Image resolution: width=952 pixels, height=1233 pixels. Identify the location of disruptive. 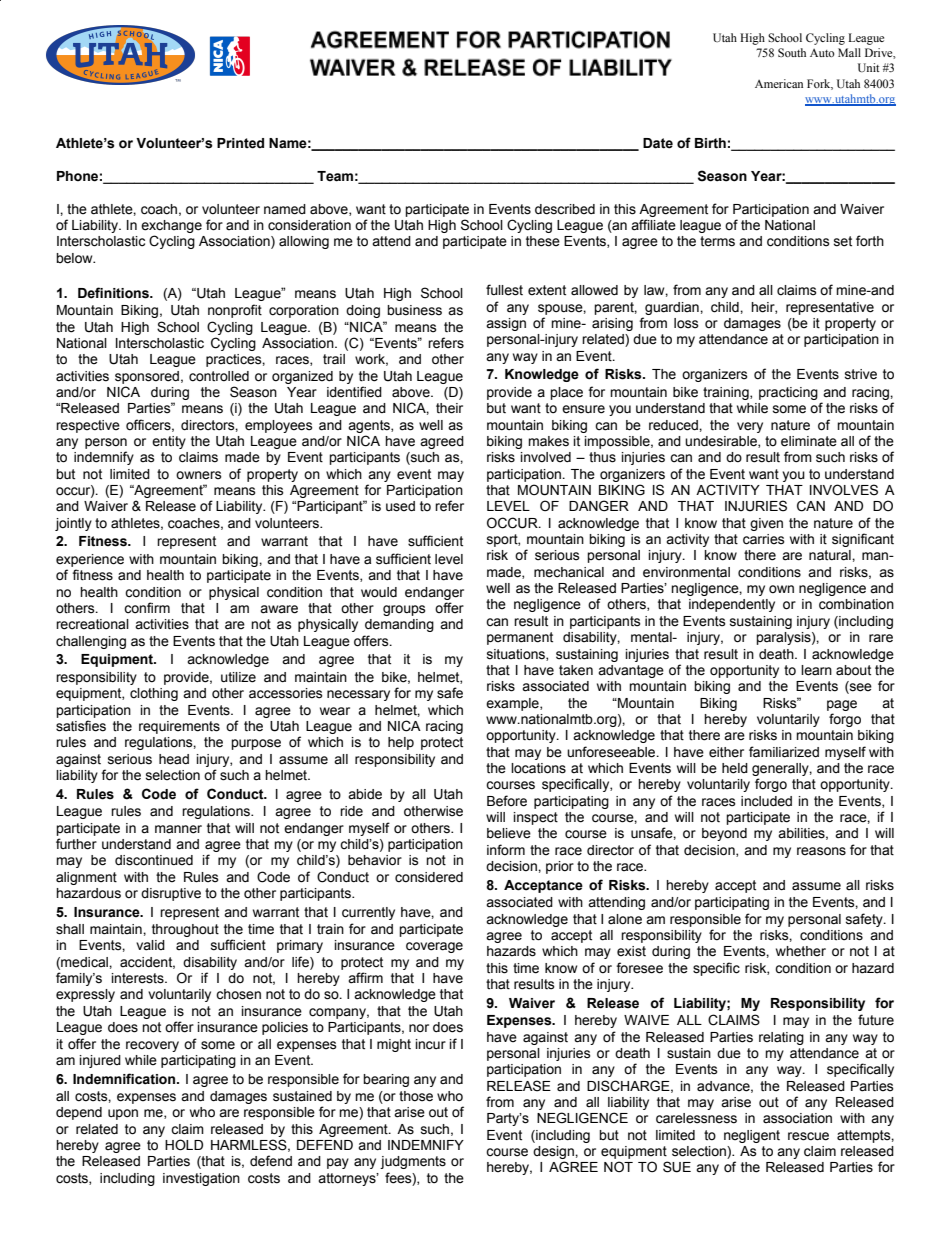
(171, 894).
